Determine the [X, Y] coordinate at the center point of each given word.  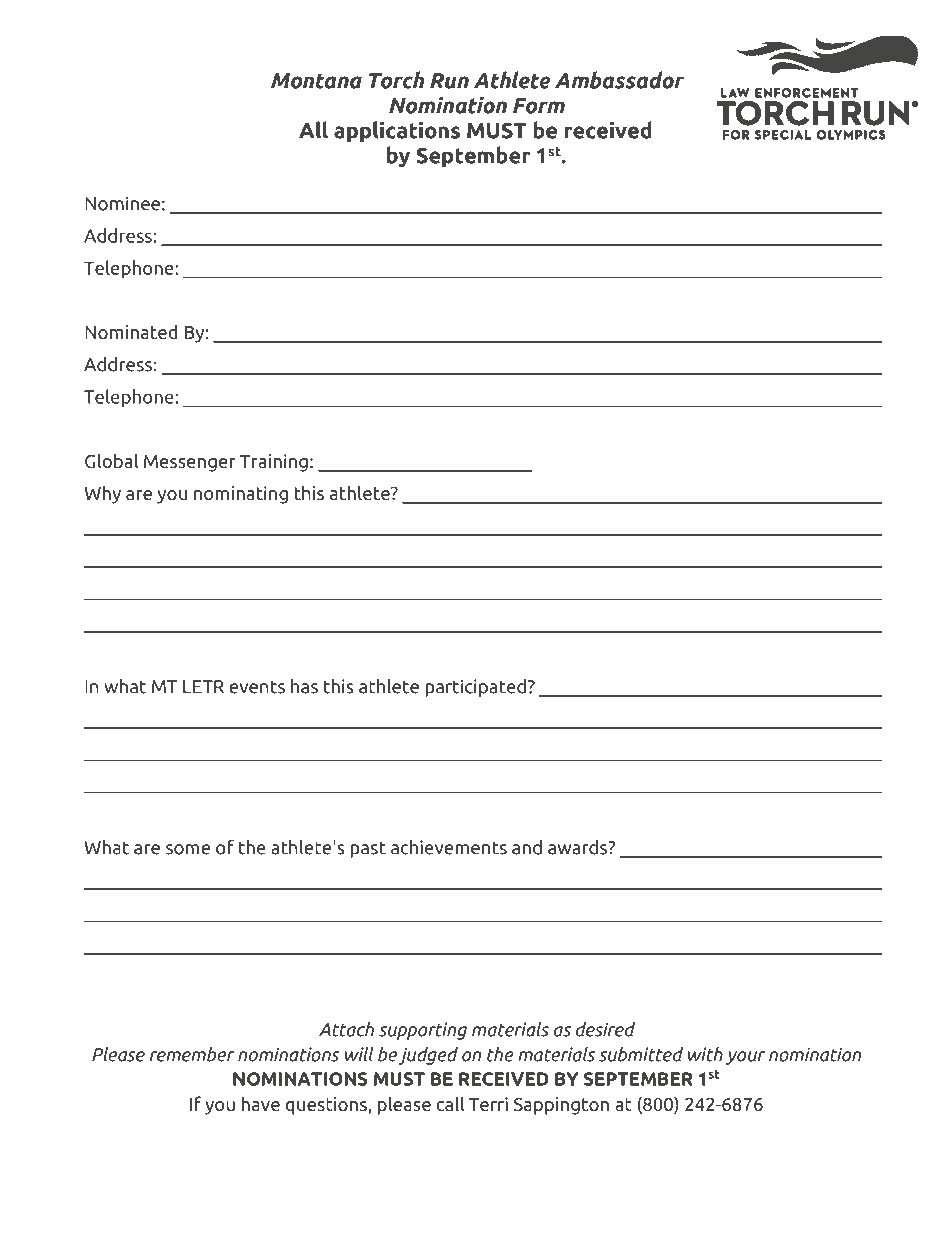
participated [475, 688]
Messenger [190, 463]
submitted [641, 1054]
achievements [449, 847]
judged [428, 1056]
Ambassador [619, 80]
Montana [316, 81]
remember [192, 1054]
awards [579, 847]
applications [397, 132]
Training [274, 463]
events [257, 687]
